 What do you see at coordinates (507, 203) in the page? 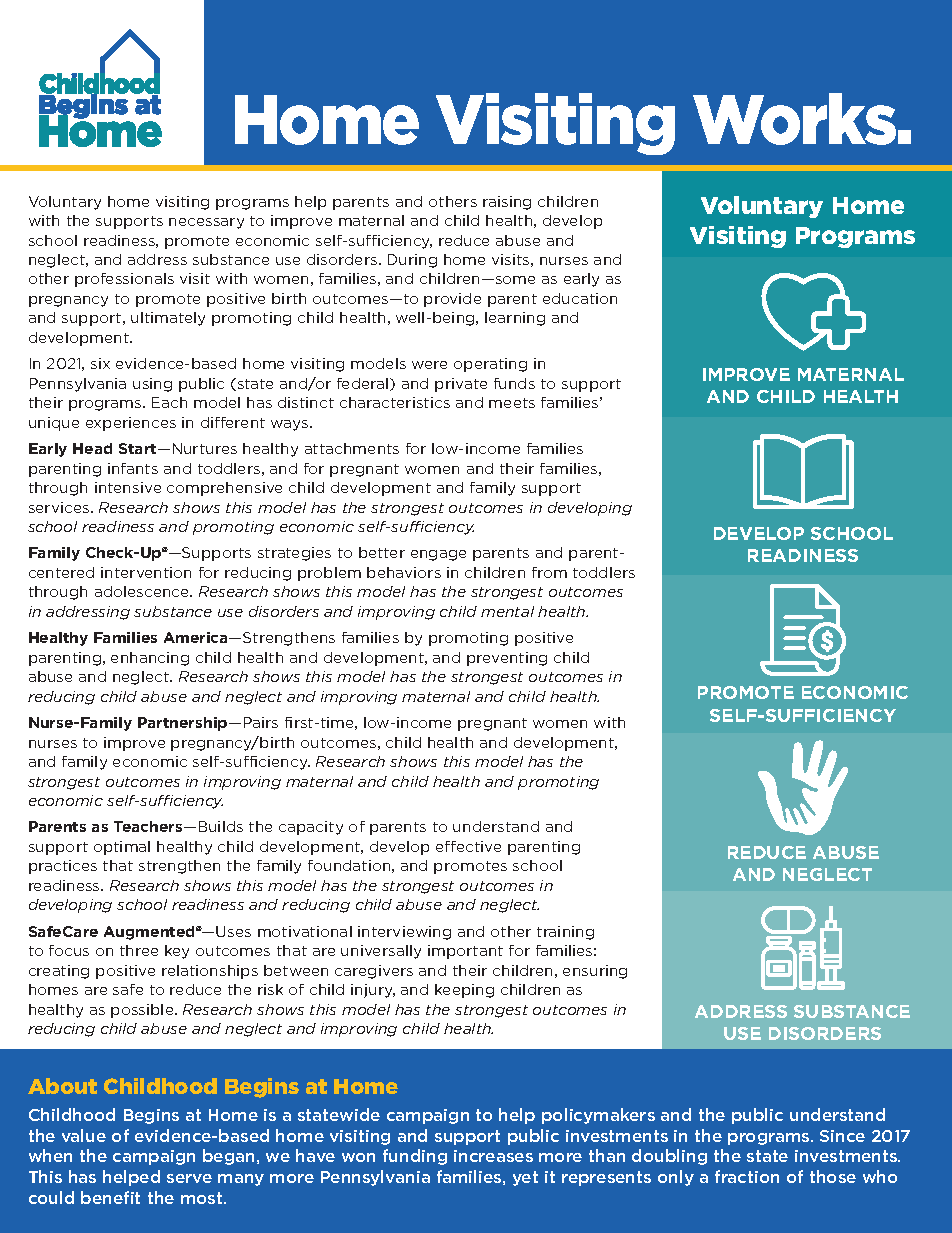
I see `raising` at bounding box center [507, 203].
